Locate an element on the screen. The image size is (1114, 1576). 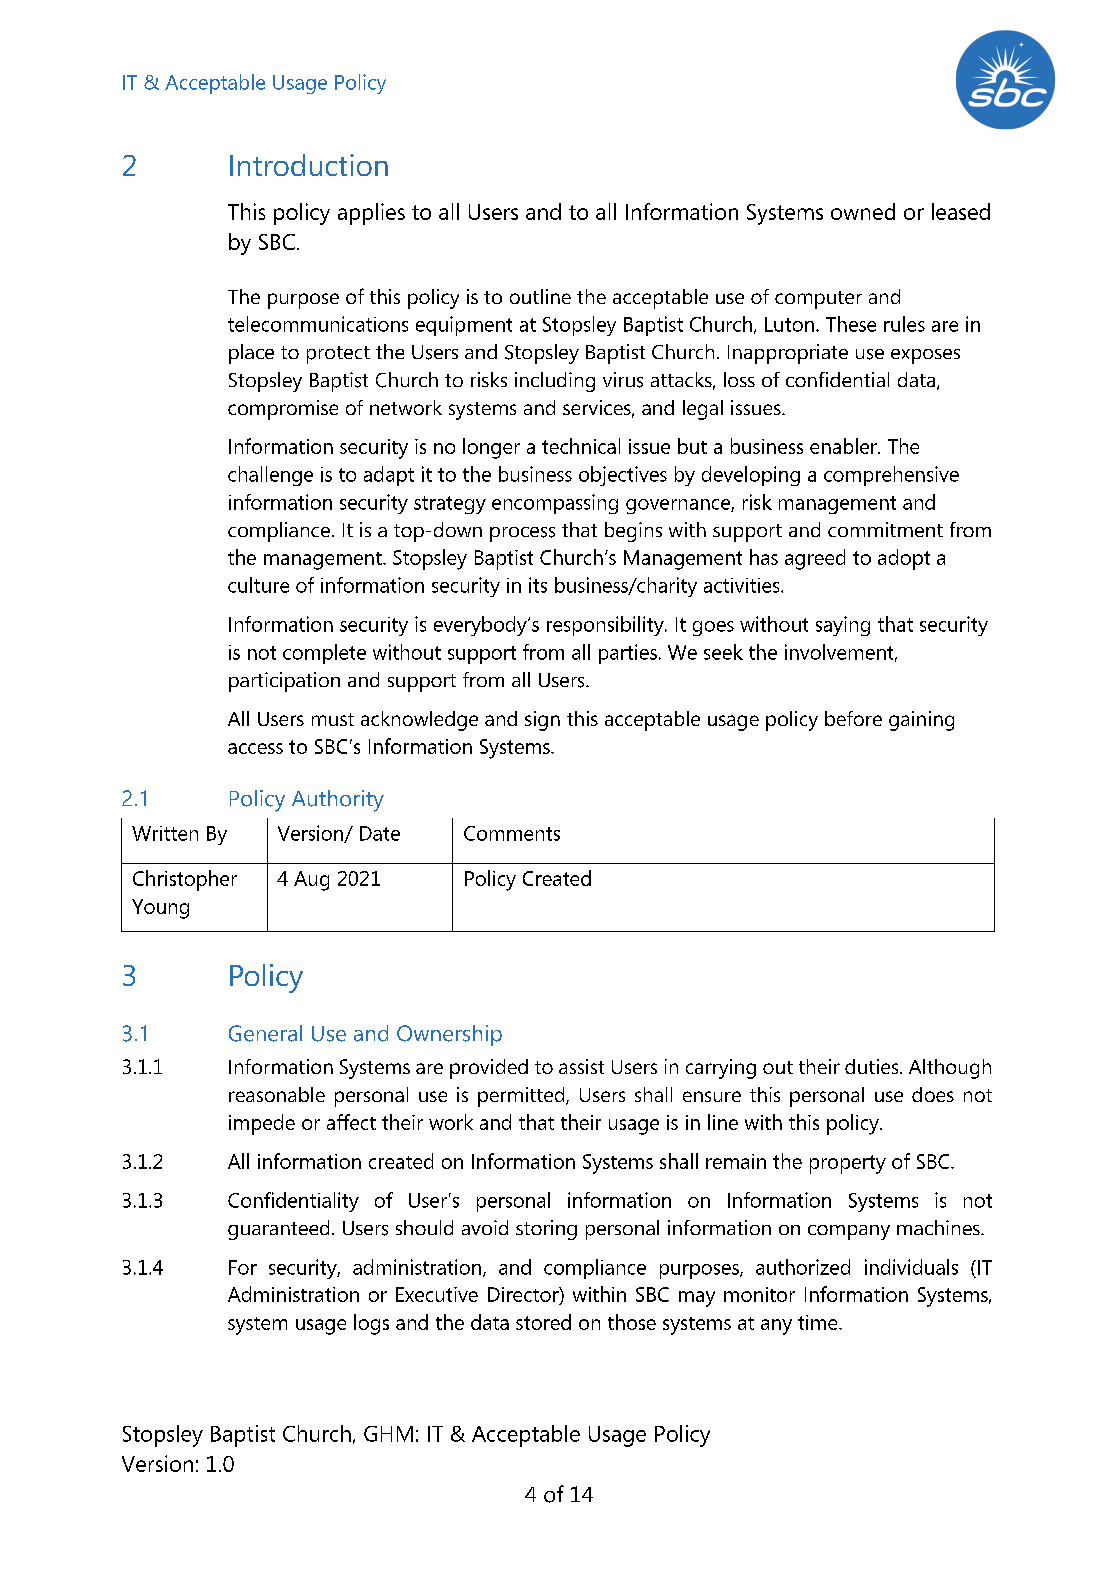
Introduction is located at coordinates (309, 165).
